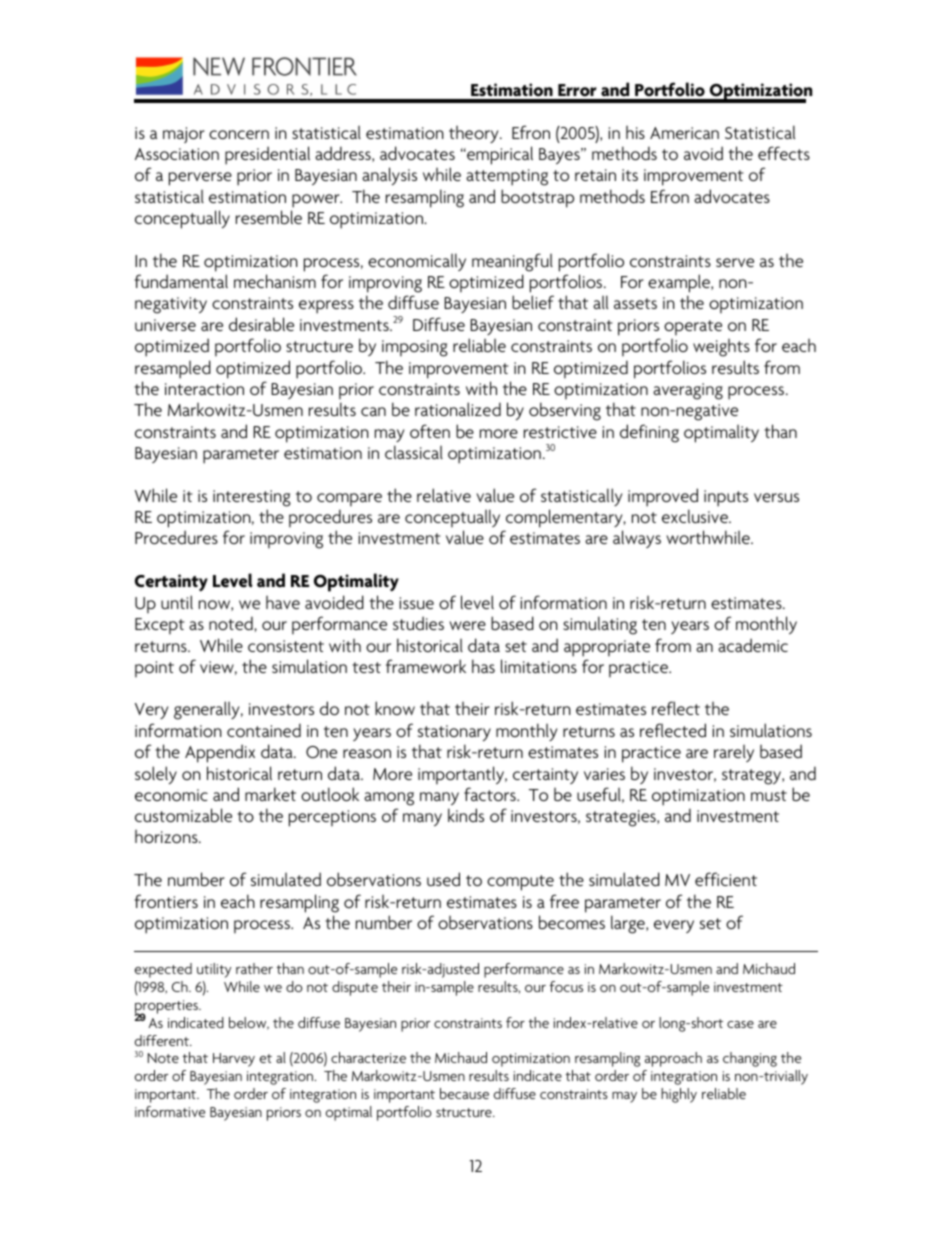 This page has height=1233, width=952. I want to click on averaging, so click(688, 391).
